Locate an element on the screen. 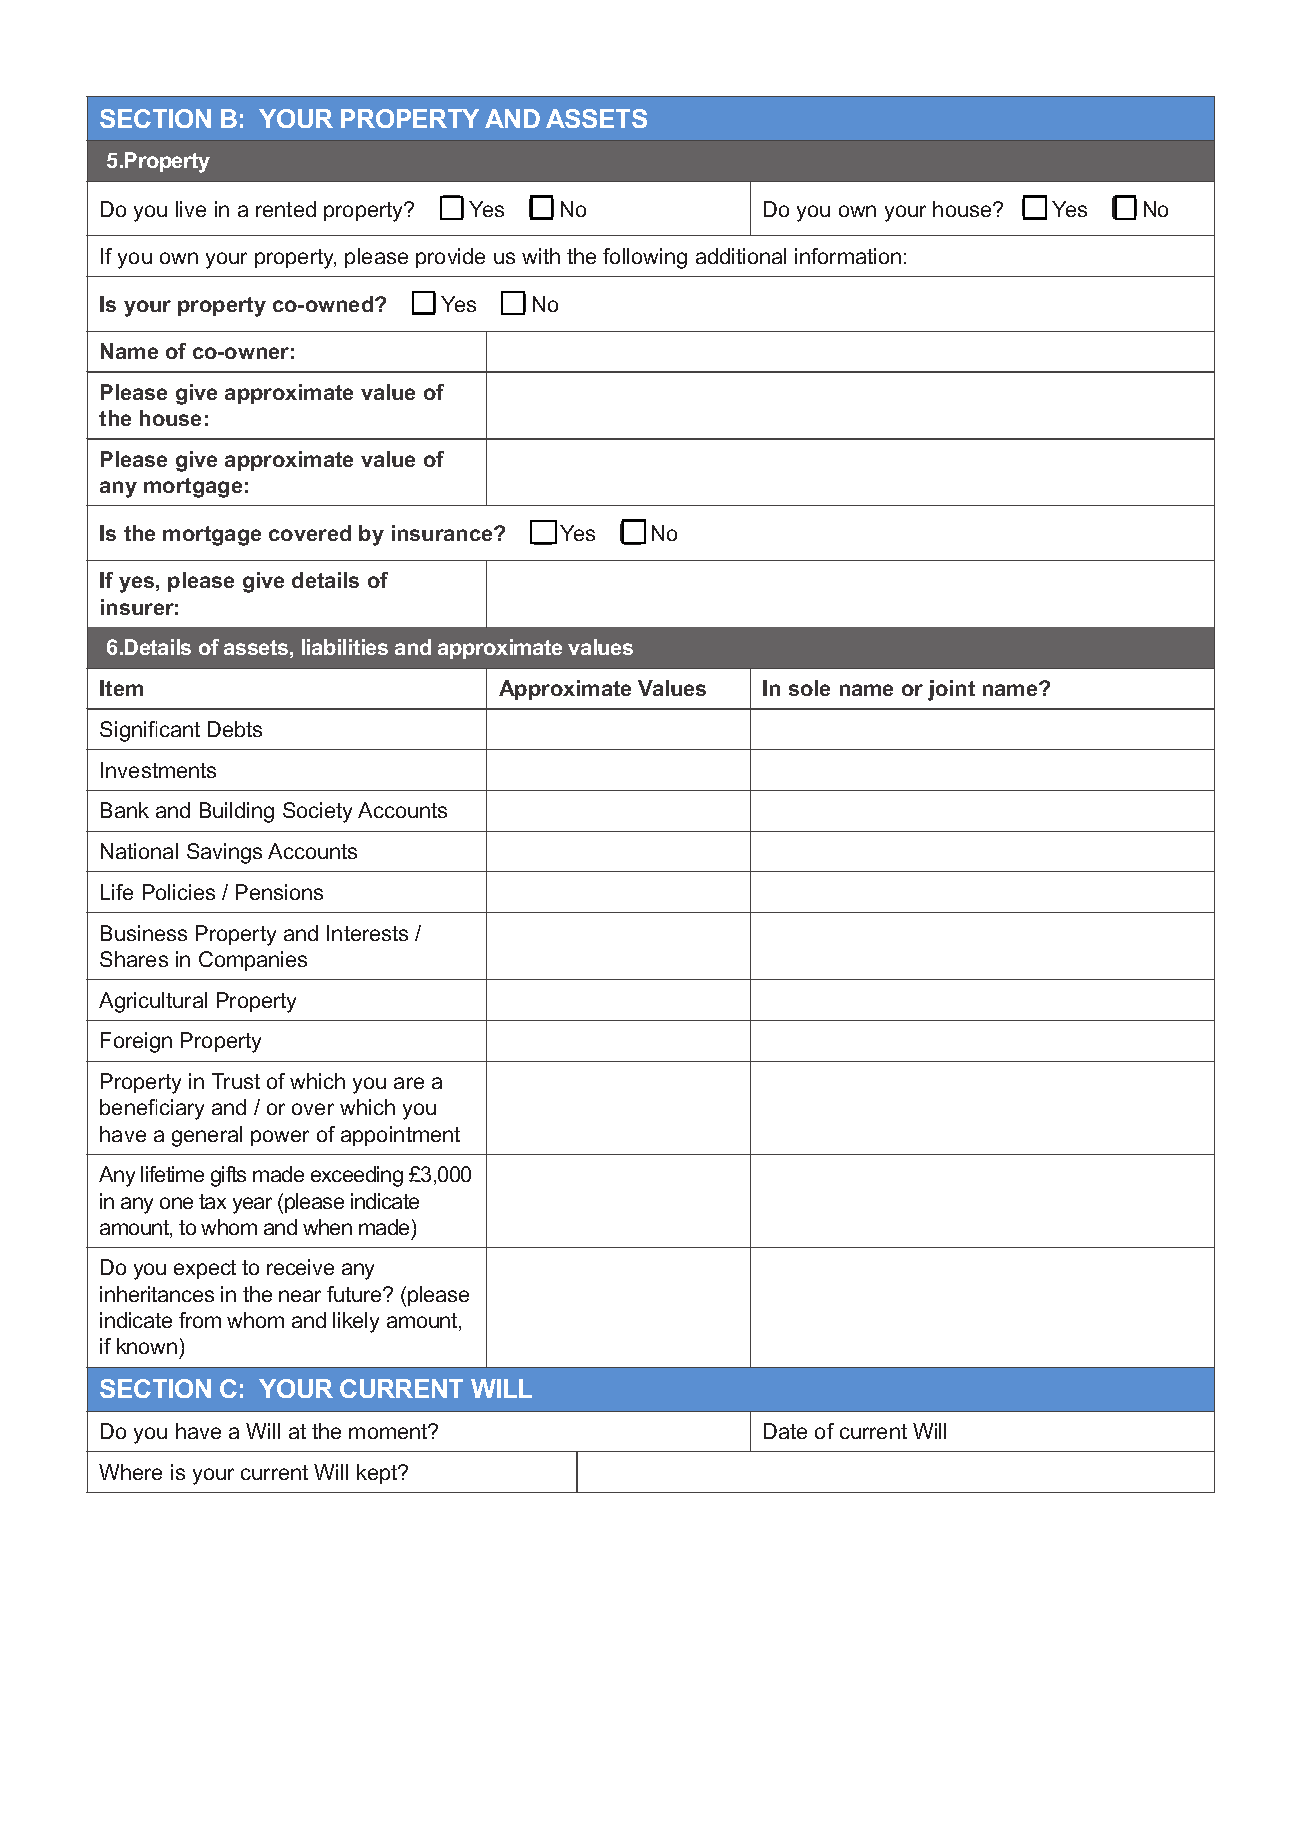  Debts is located at coordinates (235, 729).
